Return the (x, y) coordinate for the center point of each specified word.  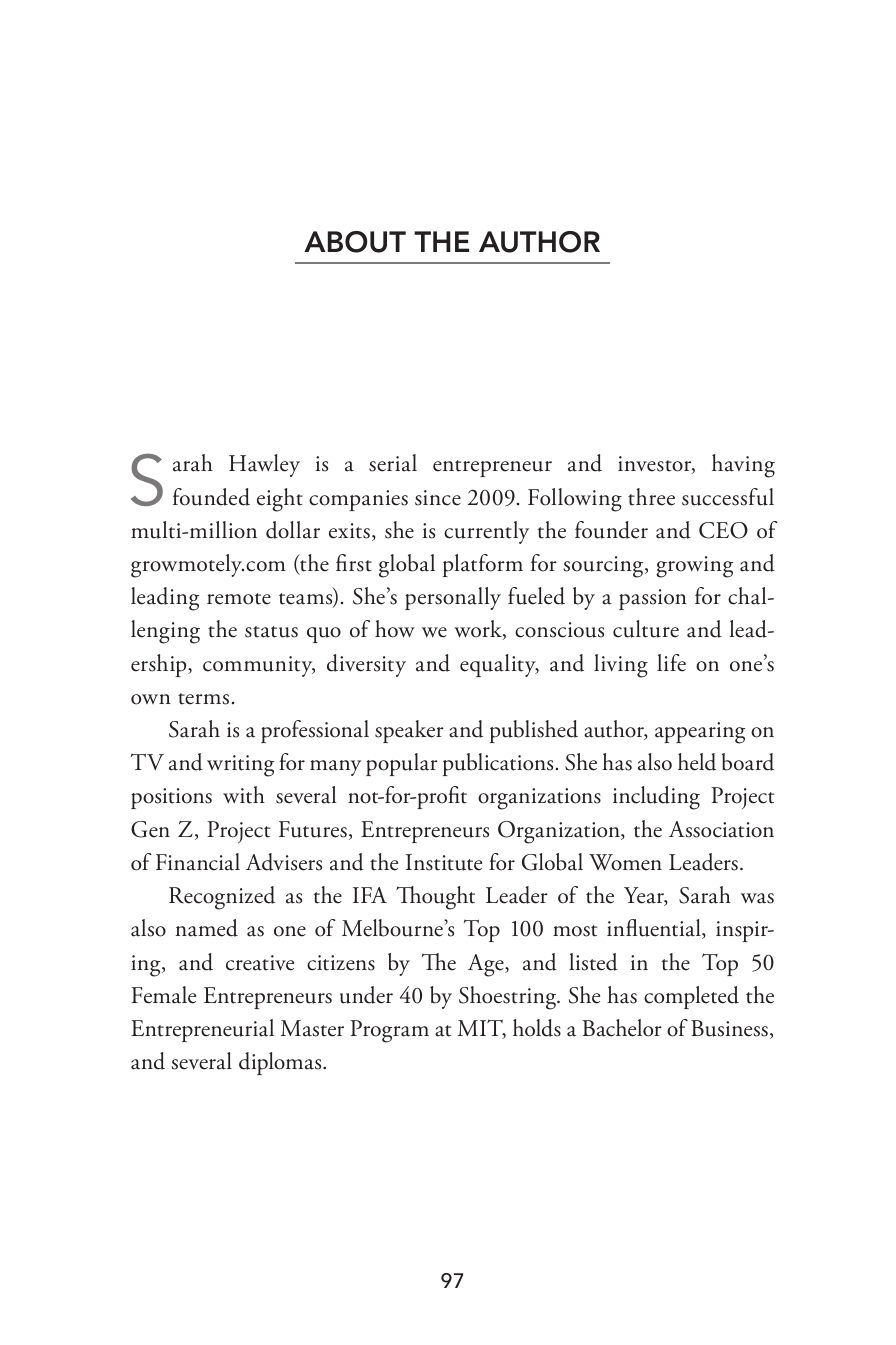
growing (694, 567)
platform (483, 565)
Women (625, 862)
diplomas (281, 1063)
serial (393, 463)
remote (239, 599)
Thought (435, 898)
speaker (409, 731)
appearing (700, 733)
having (743, 466)
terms (203, 699)
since (438, 498)
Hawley (264, 465)
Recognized (222, 898)
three (651, 497)
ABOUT (355, 242)
